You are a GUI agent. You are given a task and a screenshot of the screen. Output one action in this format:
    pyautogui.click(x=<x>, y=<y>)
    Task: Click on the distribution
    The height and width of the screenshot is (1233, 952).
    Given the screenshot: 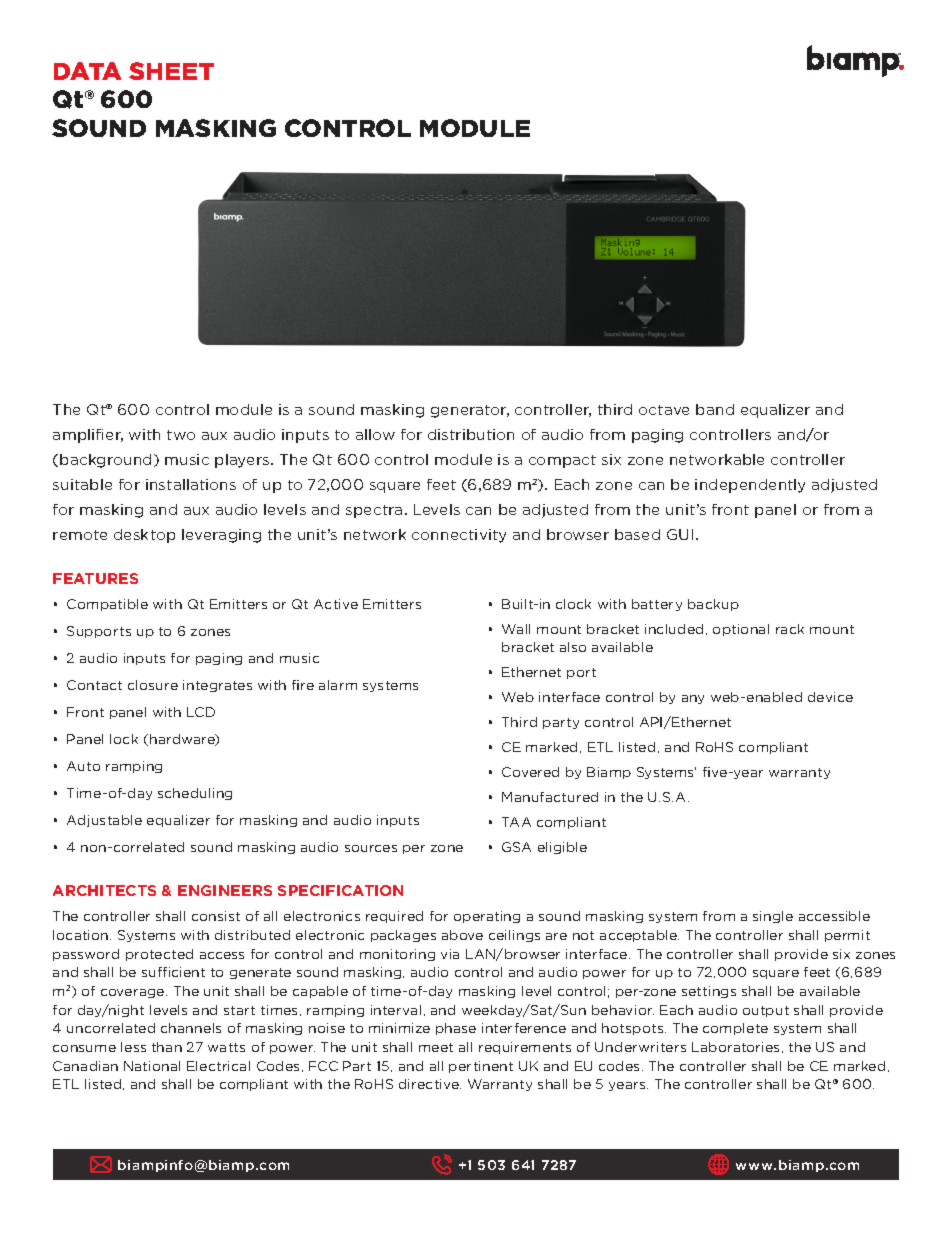 What is the action you would take?
    pyautogui.click(x=471, y=434)
